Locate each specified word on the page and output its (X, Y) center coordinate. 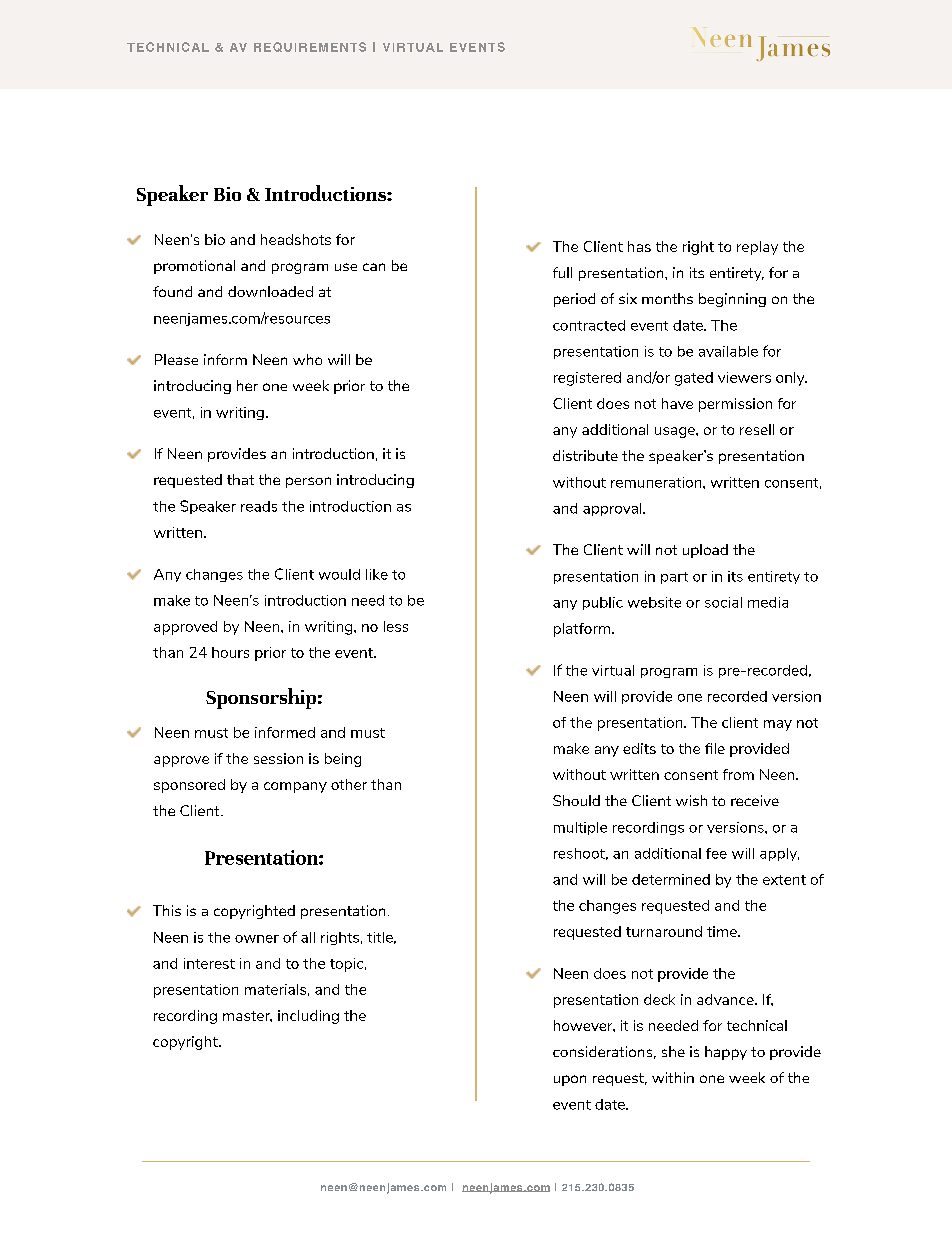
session (278, 758)
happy (726, 1053)
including (308, 1017)
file (715, 748)
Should (576, 800)
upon (570, 1080)
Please (176, 359)
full (562, 272)
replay (757, 248)
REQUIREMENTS (310, 47)
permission (735, 405)
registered (587, 379)
